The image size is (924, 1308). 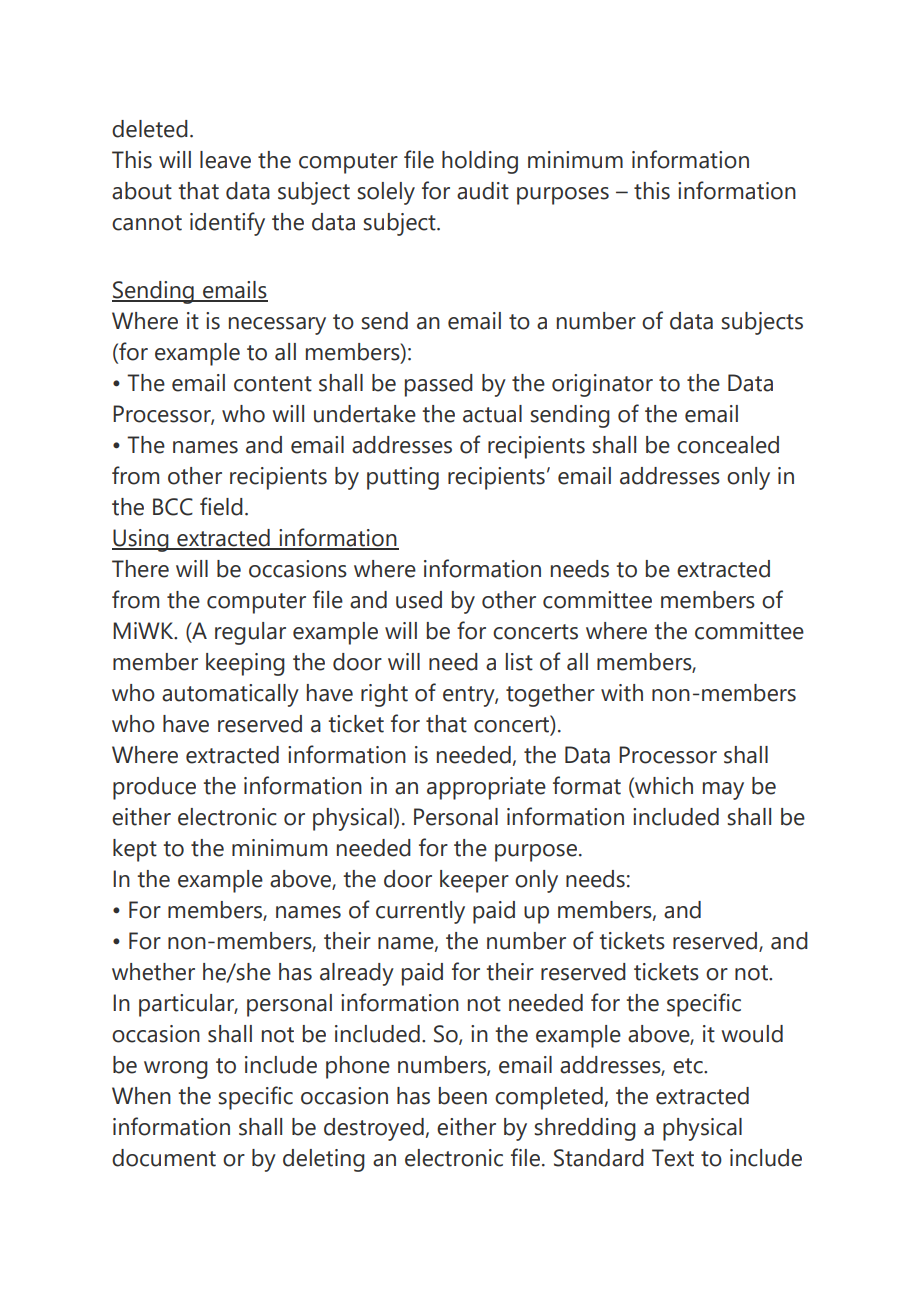 I want to click on leave, so click(x=225, y=160).
